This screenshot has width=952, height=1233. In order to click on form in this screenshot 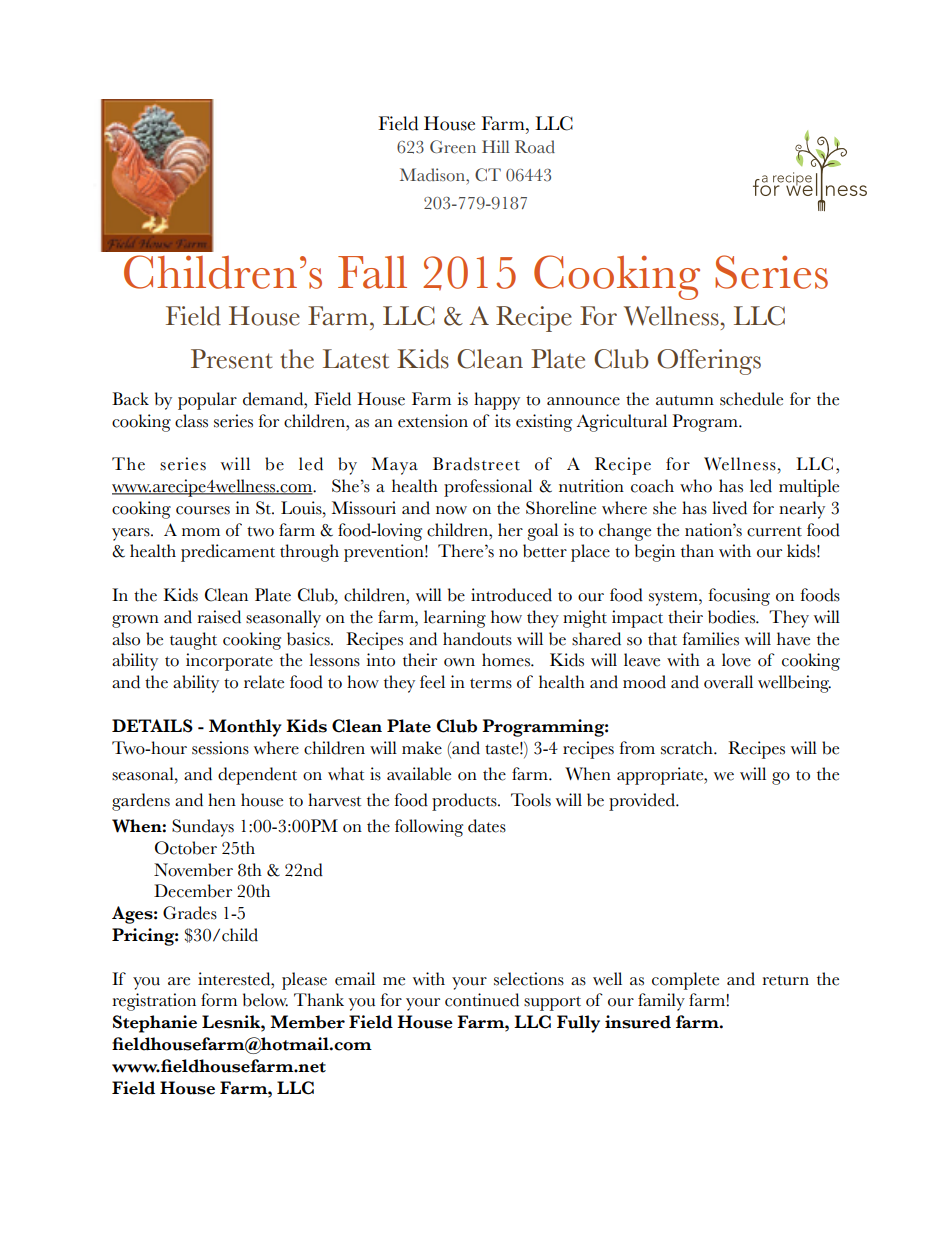, I will do `click(219, 1000)`.
